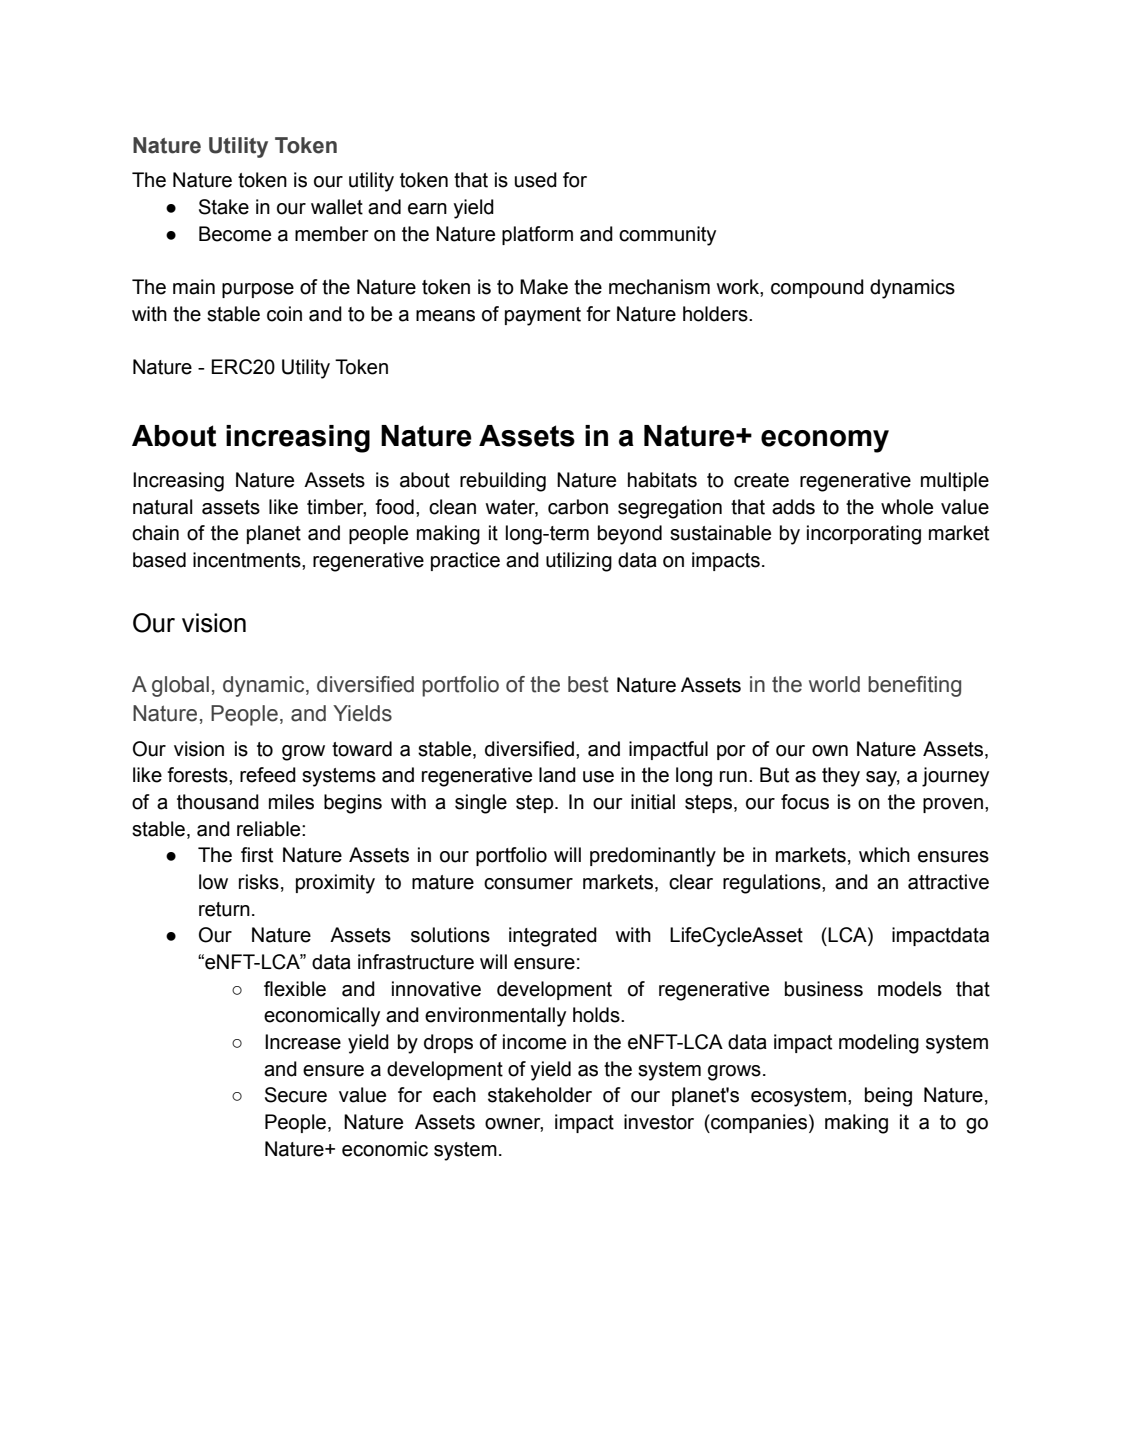 The width and height of the screenshot is (1122, 1452). Describe the element at coordinates (907, 507) in the screenshot. I see `whole` at that location.
